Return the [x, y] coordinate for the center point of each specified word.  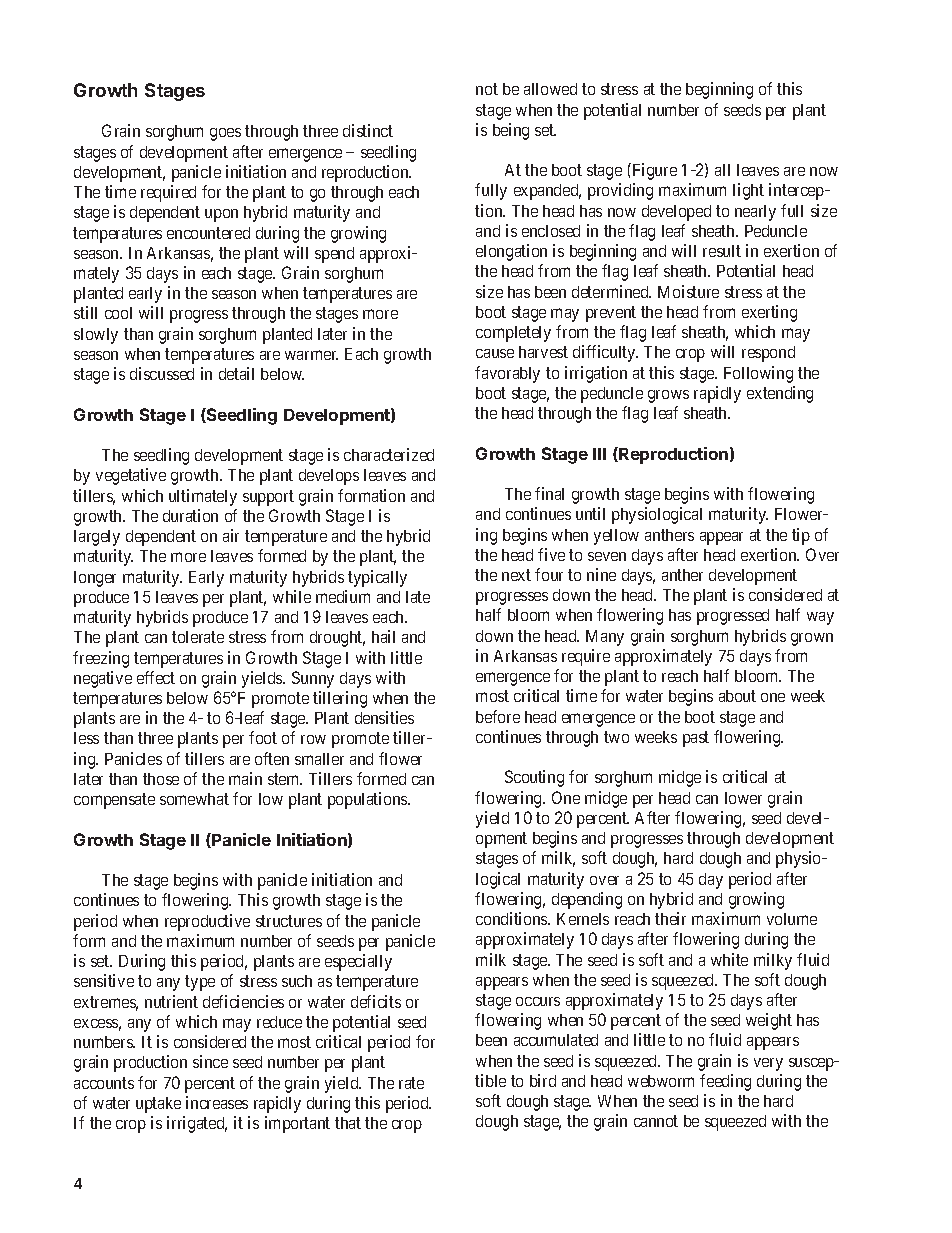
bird [543, 1080]
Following [758, 374]
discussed [162, 373]
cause [495, 353]
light [748, 191]
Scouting [534, 778]
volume [792, 919]
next [516, 575]
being [511, 131]
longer [95, 579]
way [820, 618]
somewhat [194, 799]
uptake [158, 1105]
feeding [725, 1082]
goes [225, 134]
